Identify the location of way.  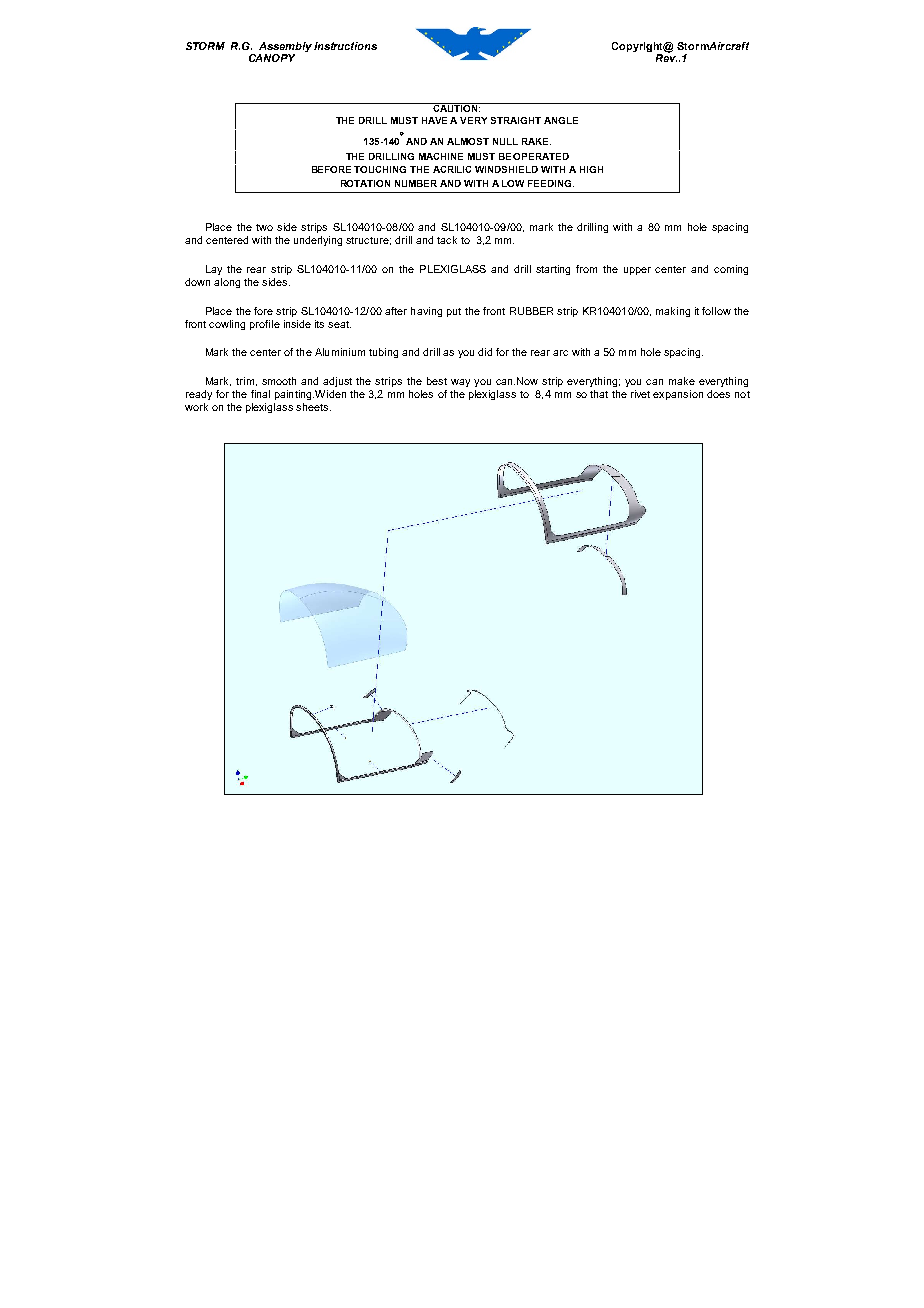
(460, 383).
